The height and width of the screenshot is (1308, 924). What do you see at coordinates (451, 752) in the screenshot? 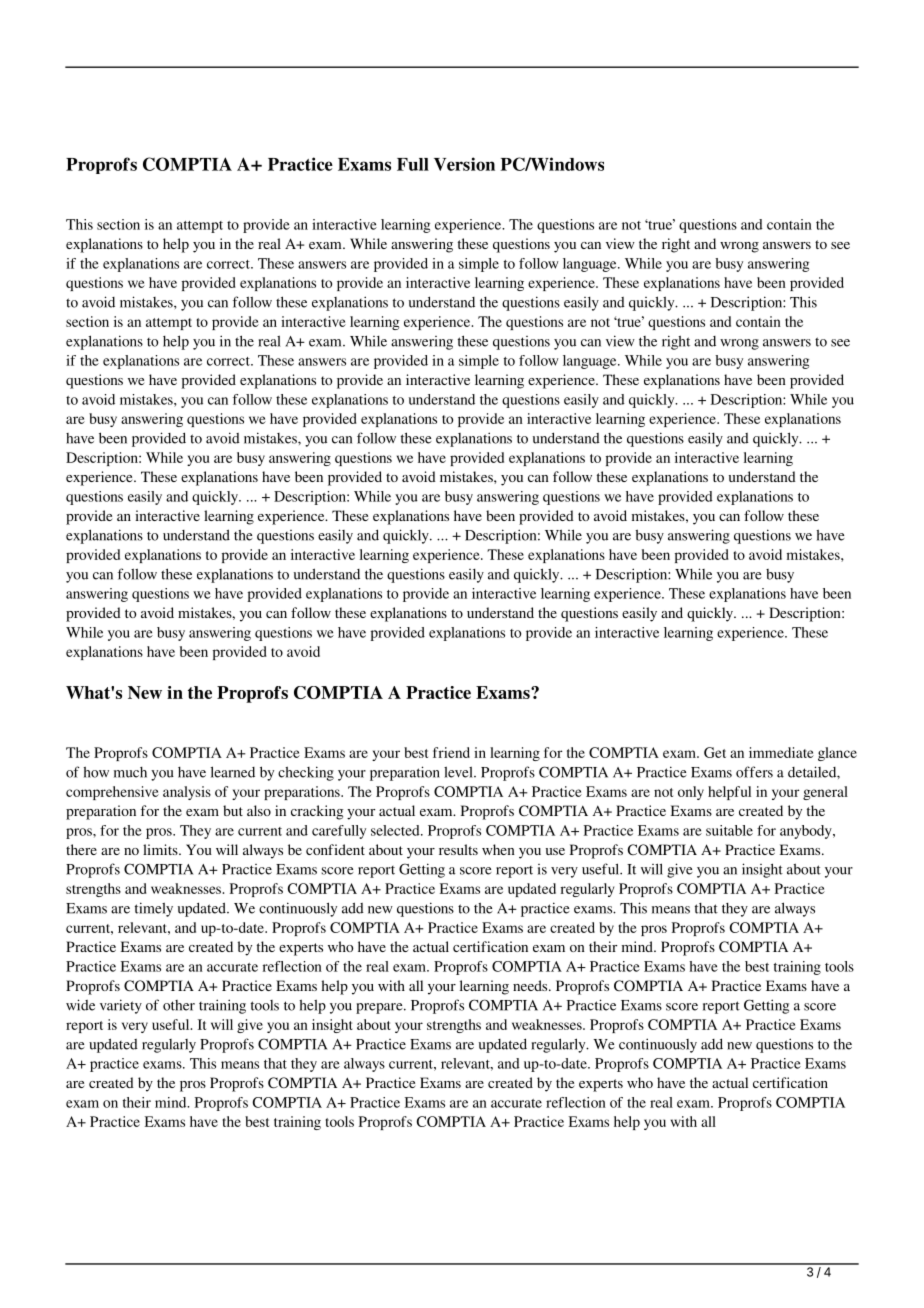
I see `friend` at bounding box center [451, 752].
